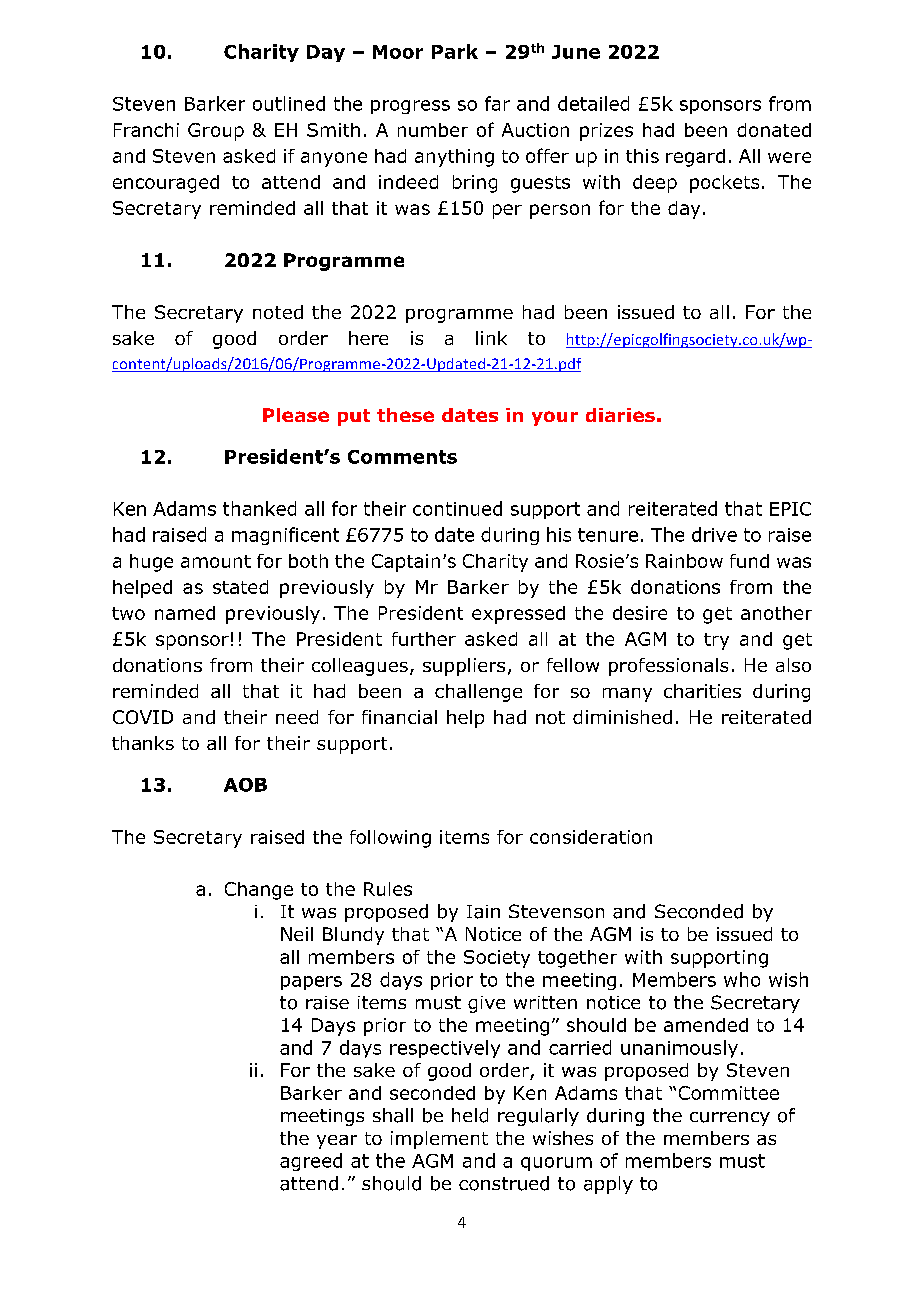 Image resolution: width=924 pixels, height=1308 pixels. I want to click on agreed, so click(311, 1162).
